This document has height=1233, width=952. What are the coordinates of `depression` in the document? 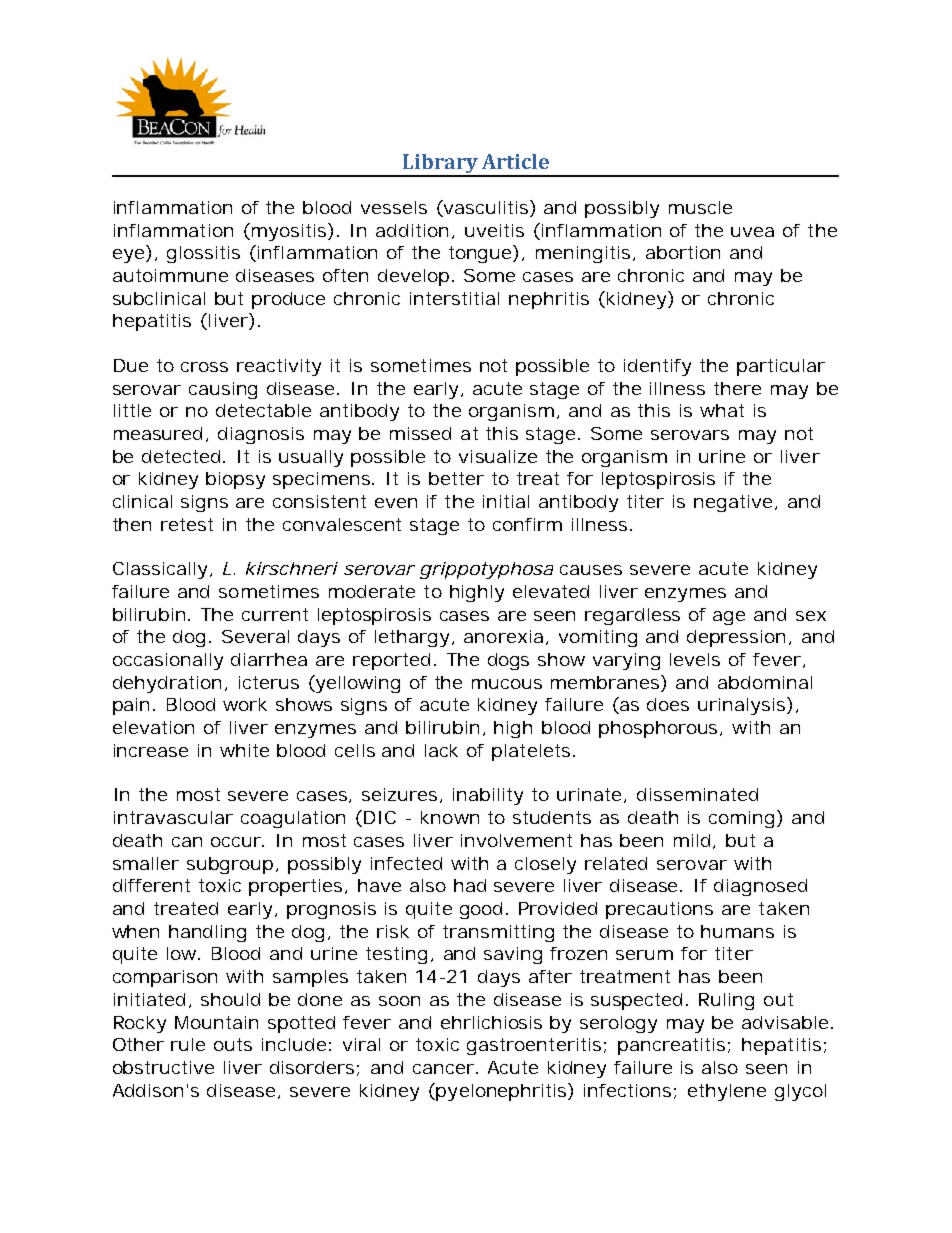 It's located at (736, 638).
